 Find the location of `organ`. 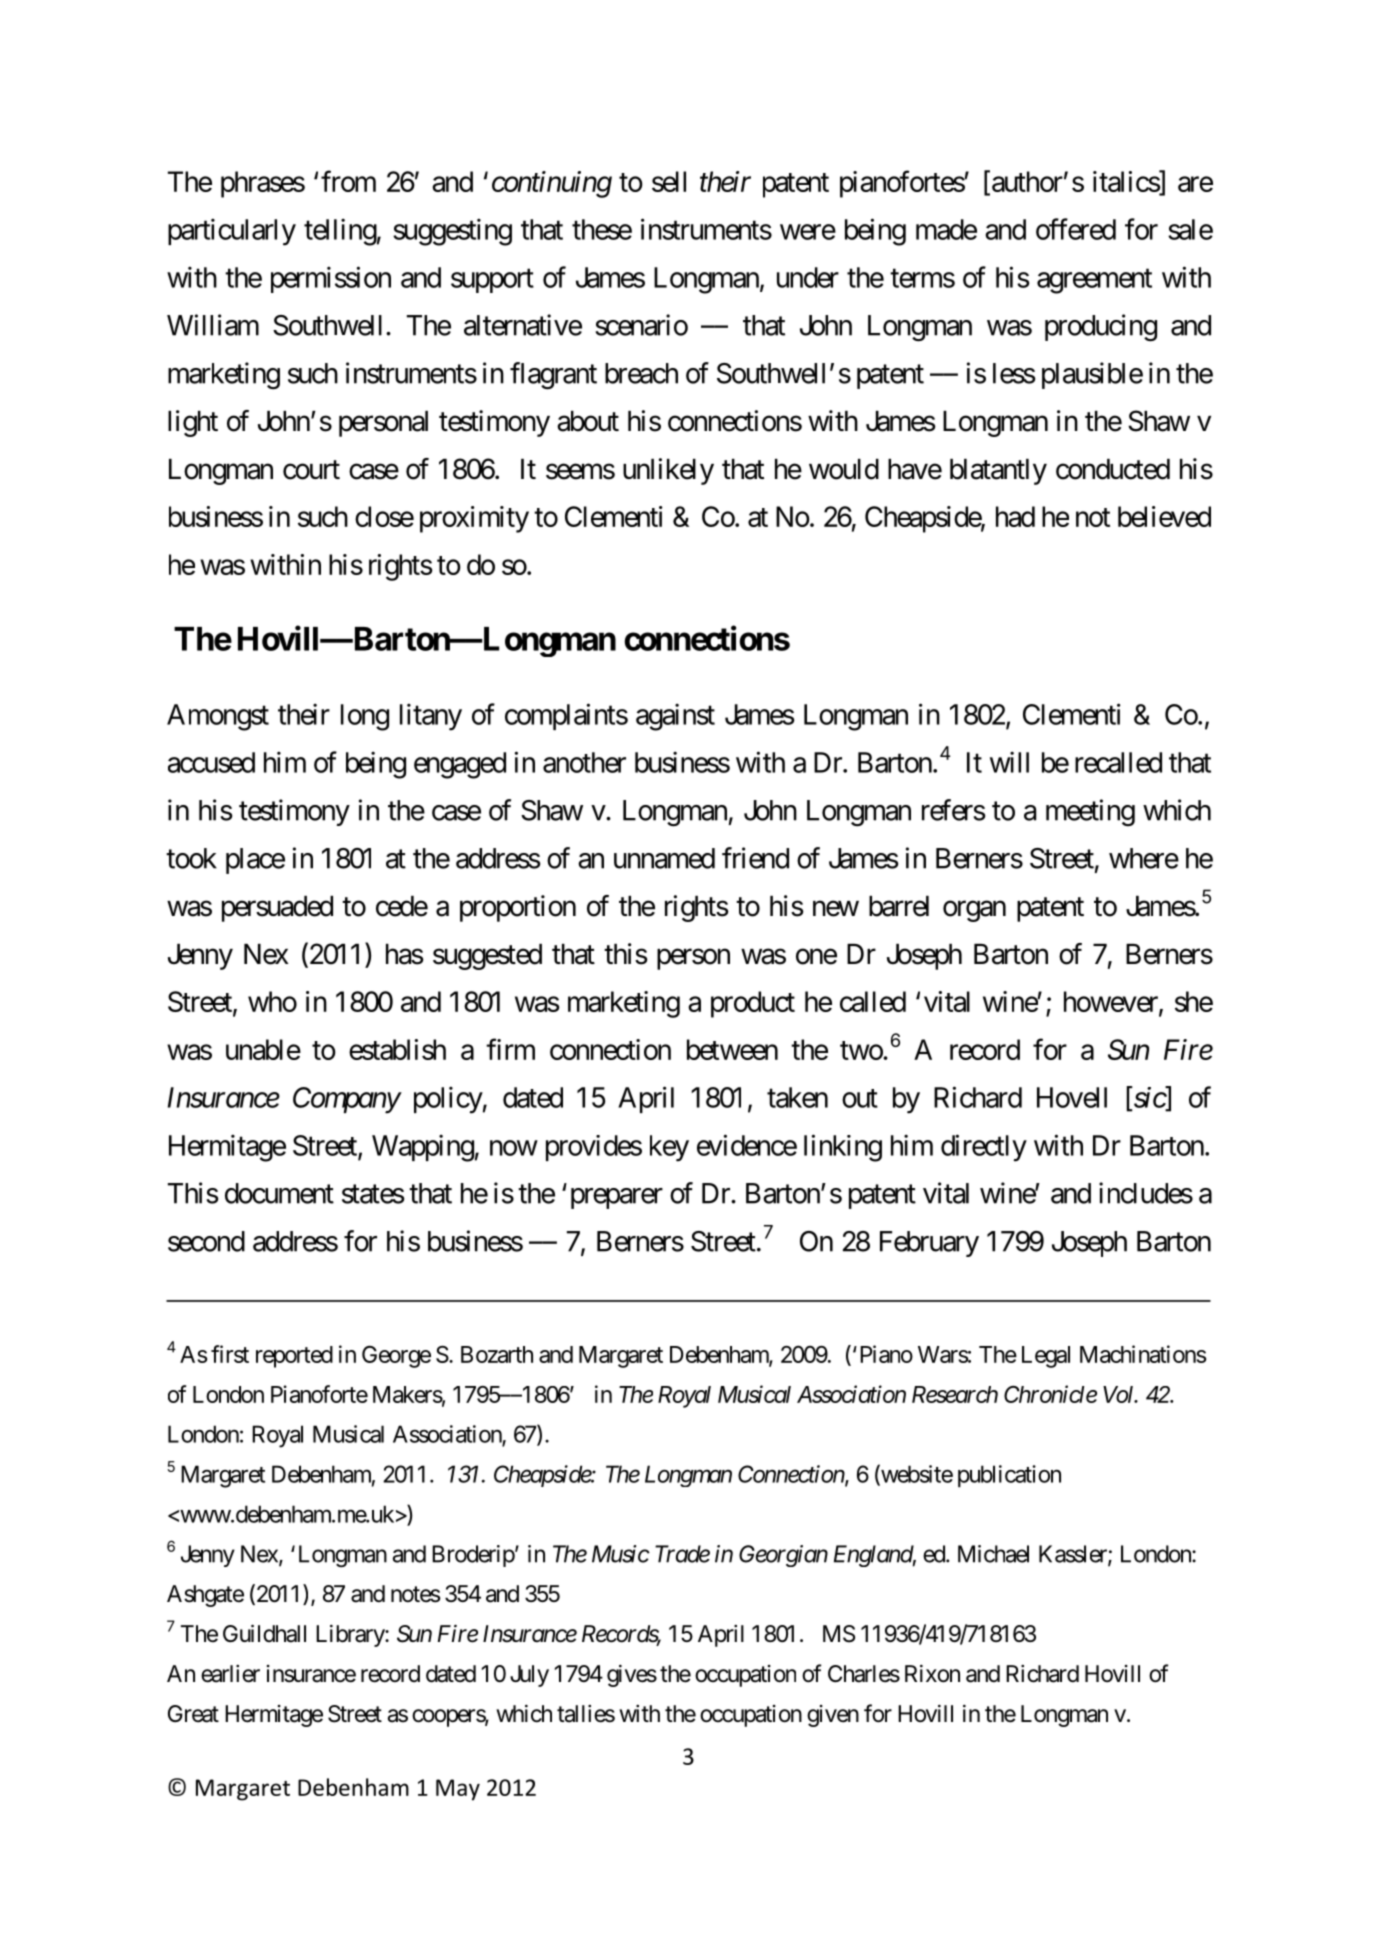

organ is located at coordinates (974, 911).
